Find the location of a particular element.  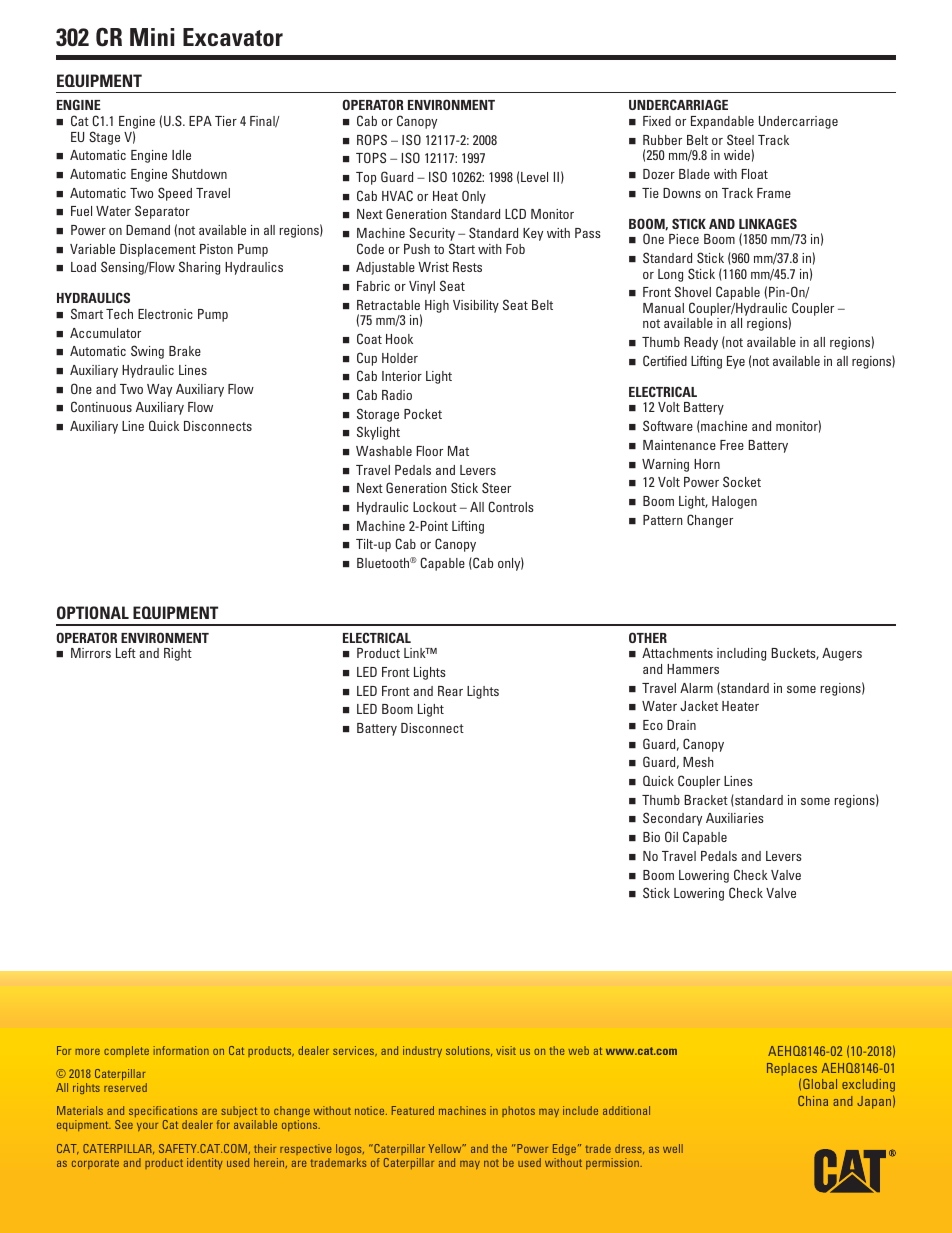

TOPS is located at coordinates (371, 157).
